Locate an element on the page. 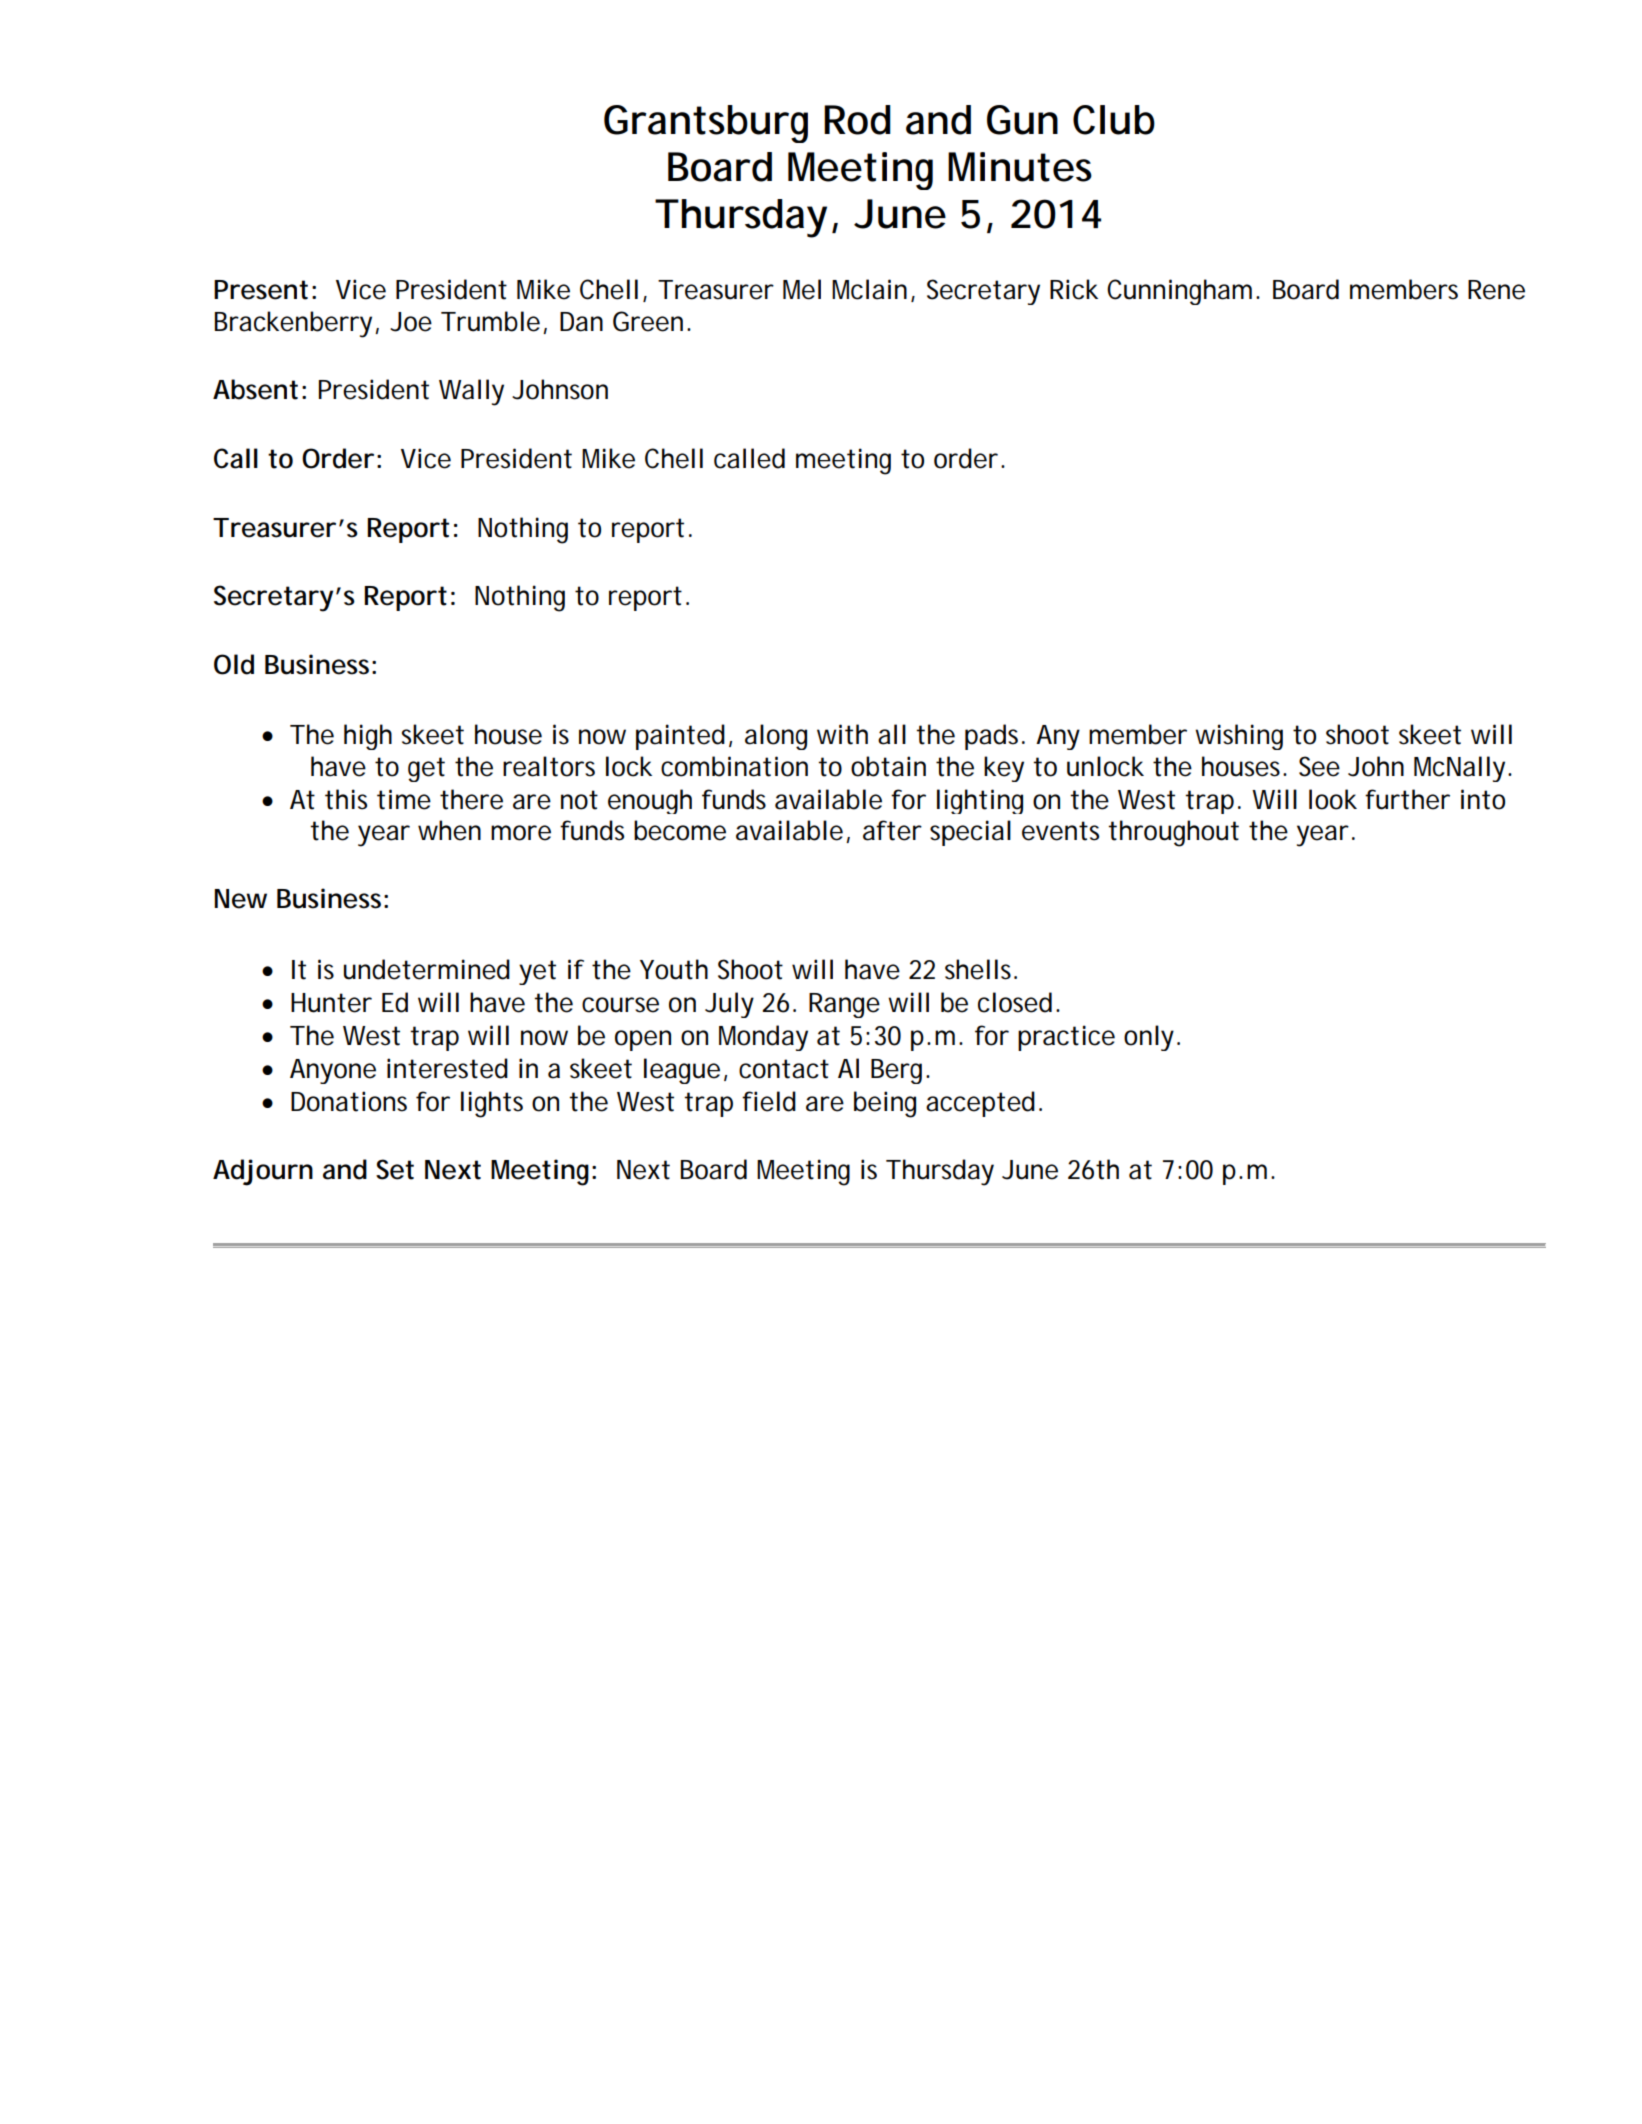  Cunningham is located at coordinates (1177, 292).
